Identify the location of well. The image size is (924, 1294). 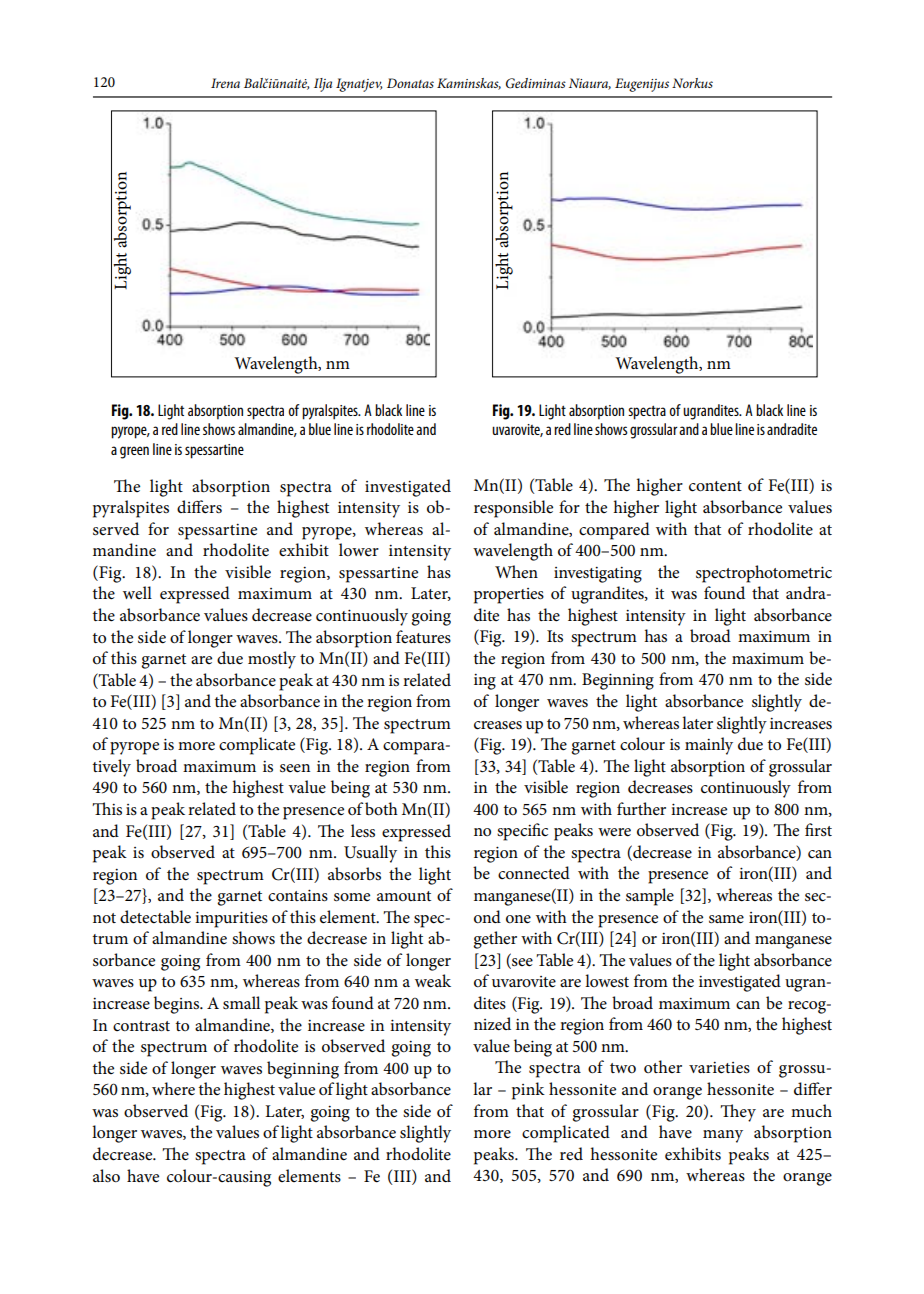
(137, 592).
